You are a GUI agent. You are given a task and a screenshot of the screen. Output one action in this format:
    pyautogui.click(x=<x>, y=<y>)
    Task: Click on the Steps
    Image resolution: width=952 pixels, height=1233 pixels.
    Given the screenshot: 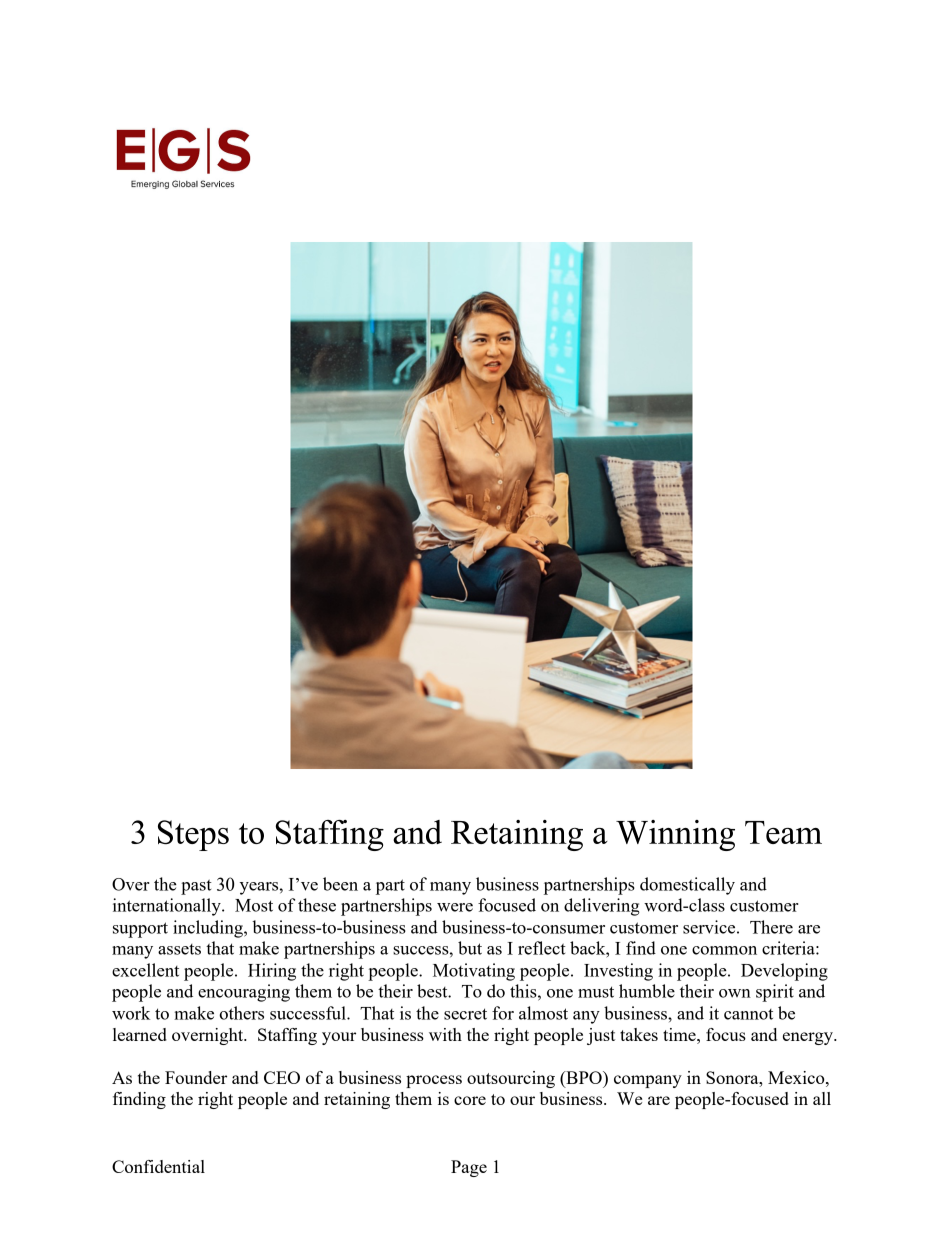 What is the action you would take?
    pyautogui.click(x=193, y=835)
